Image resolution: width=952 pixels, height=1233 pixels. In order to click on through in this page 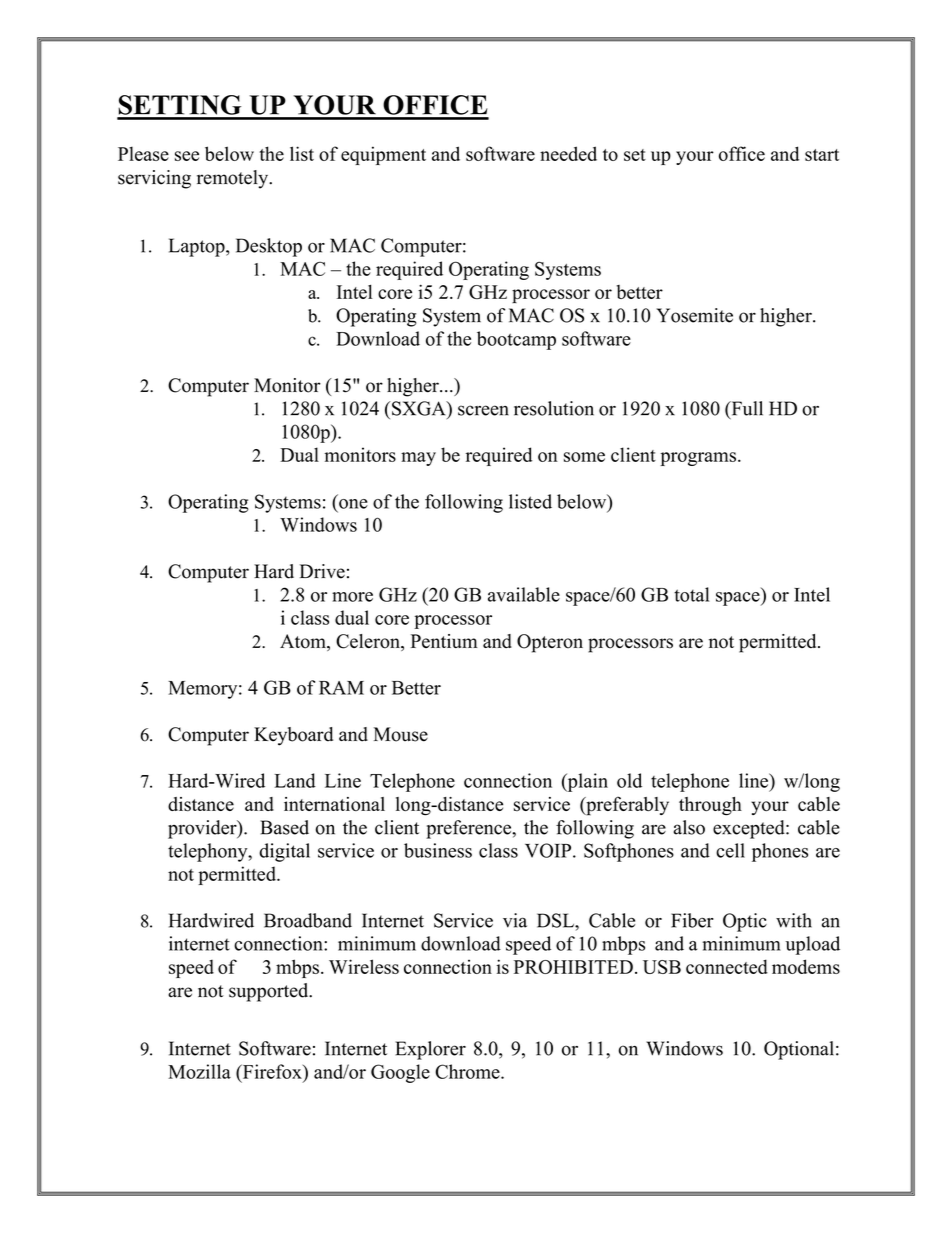, I will do `click(710, 806)`.
